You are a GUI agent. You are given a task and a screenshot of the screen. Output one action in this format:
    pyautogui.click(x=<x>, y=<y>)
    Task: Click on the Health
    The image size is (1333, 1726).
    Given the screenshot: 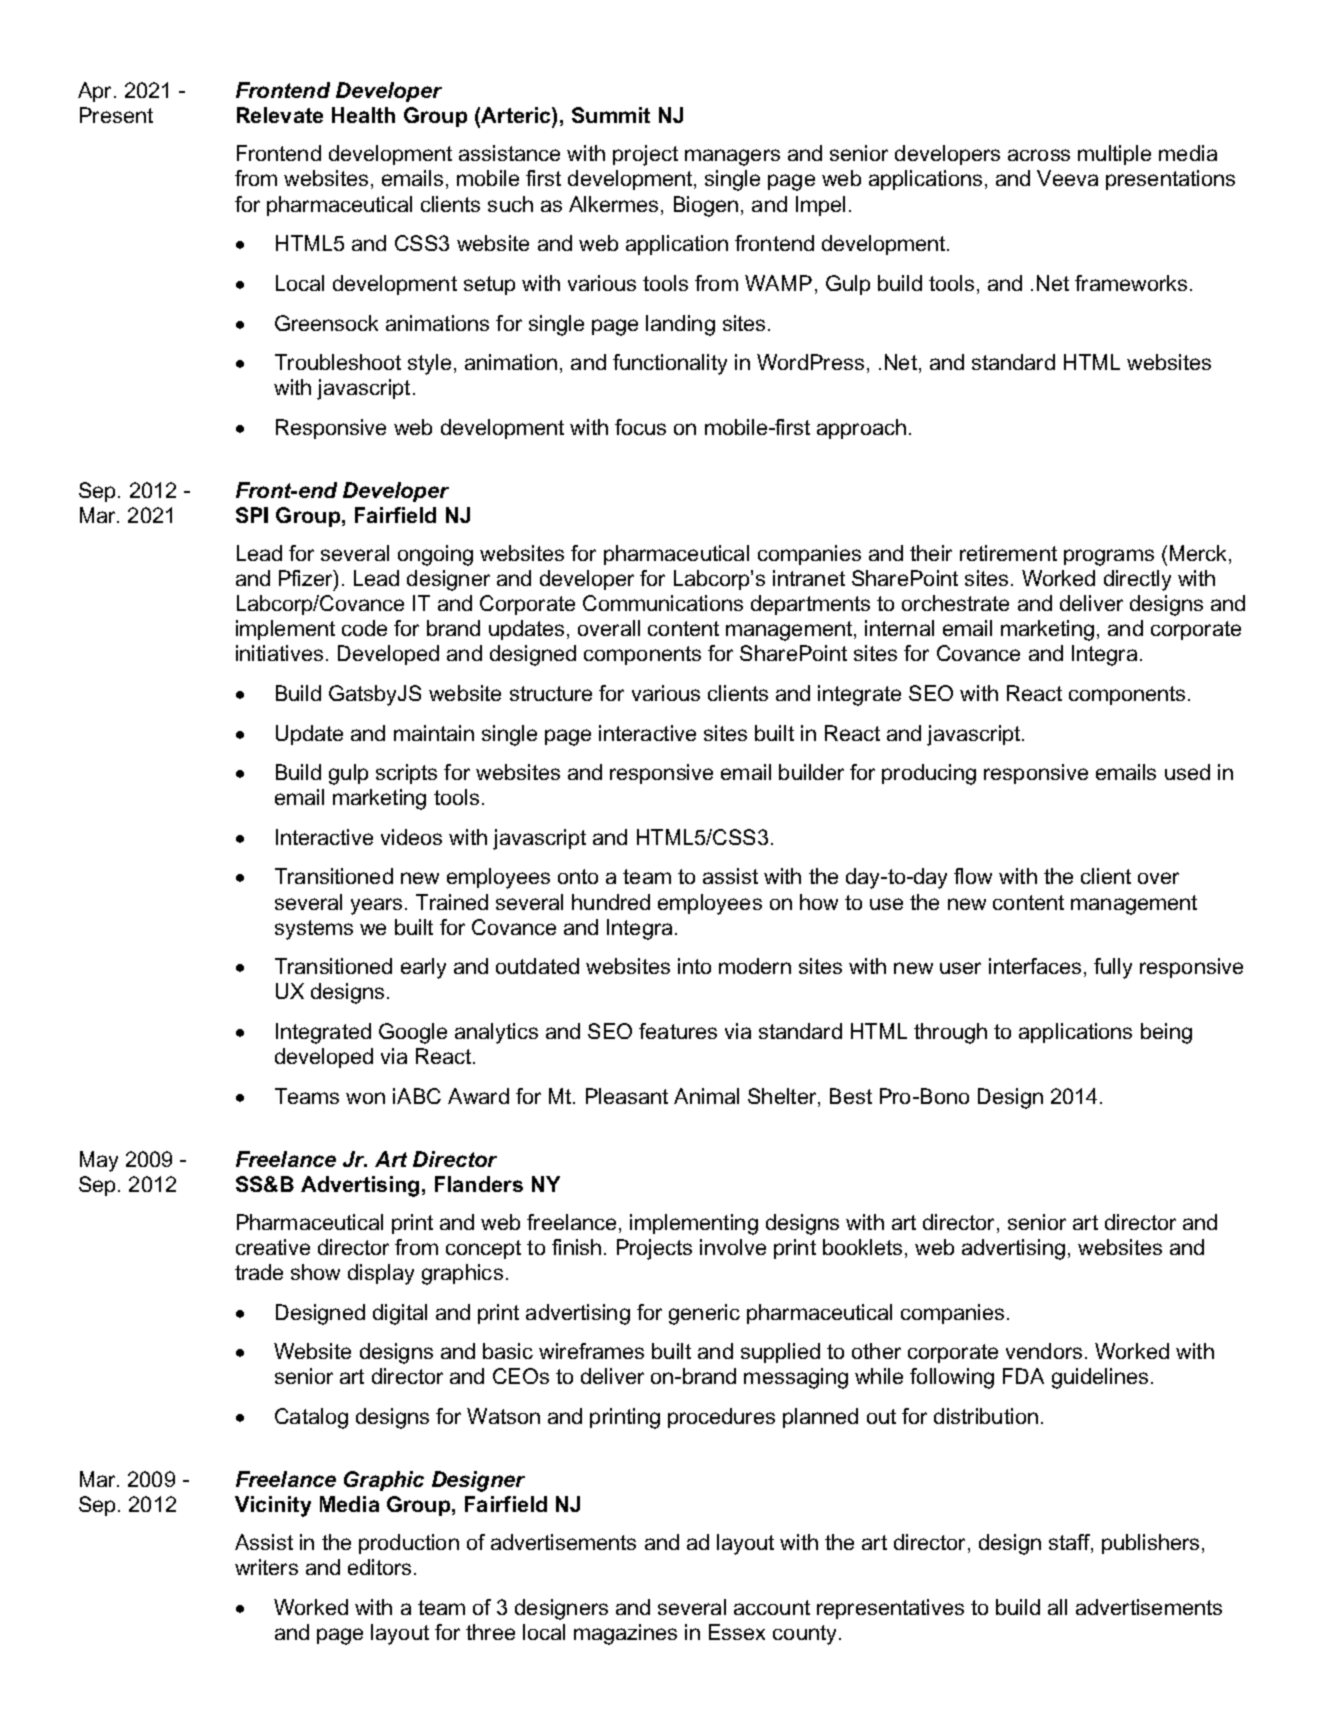 What is the action you would take?
    pyautogui.click(x=363, y=115)
